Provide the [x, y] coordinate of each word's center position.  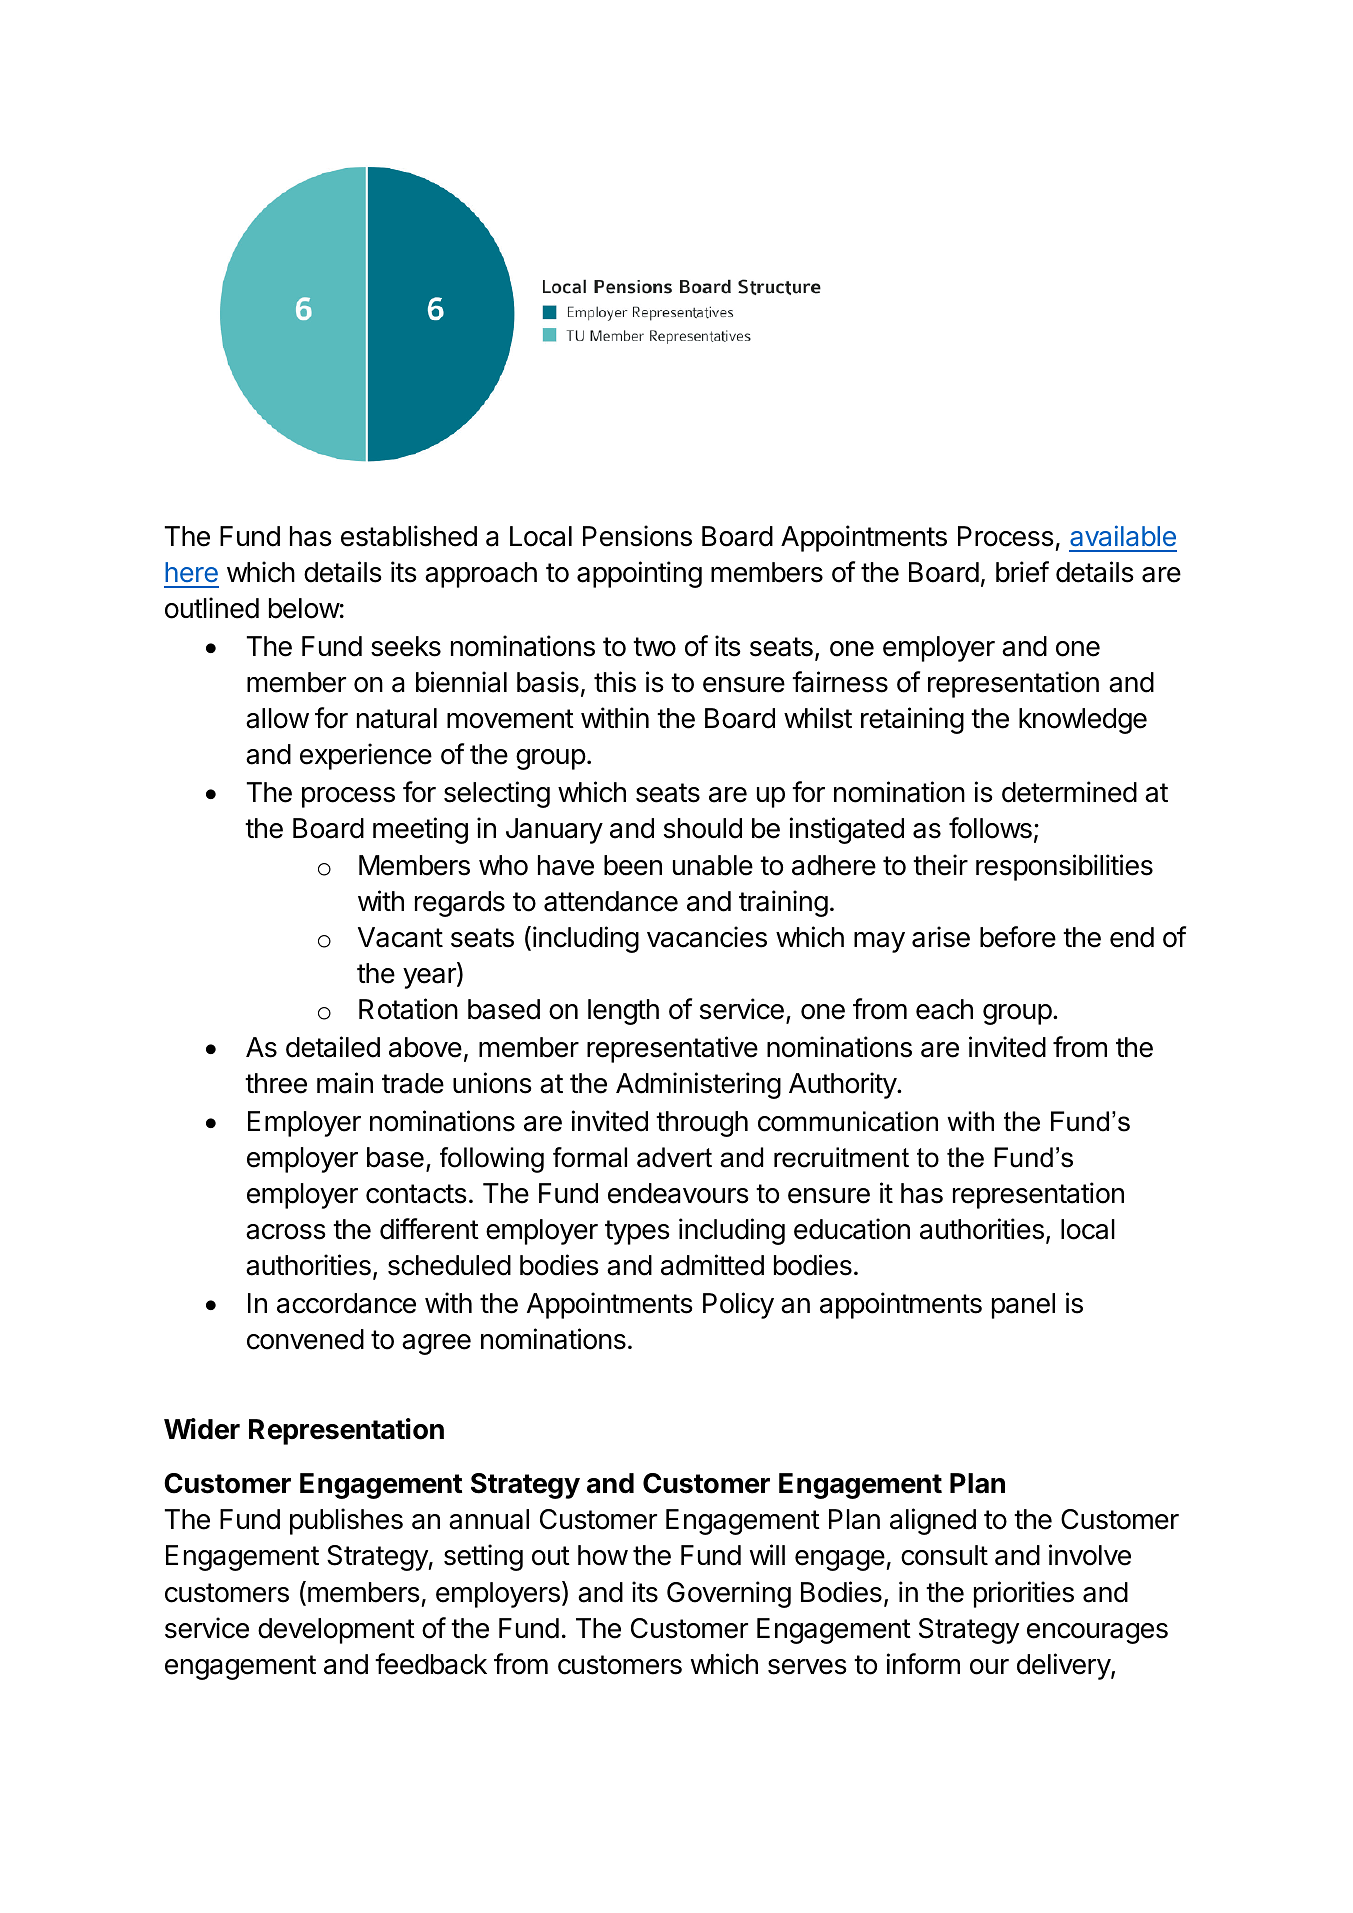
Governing [729, 1594]
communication [848, 1121]
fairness [840, 682]
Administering [698, 1085]
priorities [1024, 1594]
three [276, 1083]
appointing [639, 574]
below [304, 608]
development [336, 1631]
